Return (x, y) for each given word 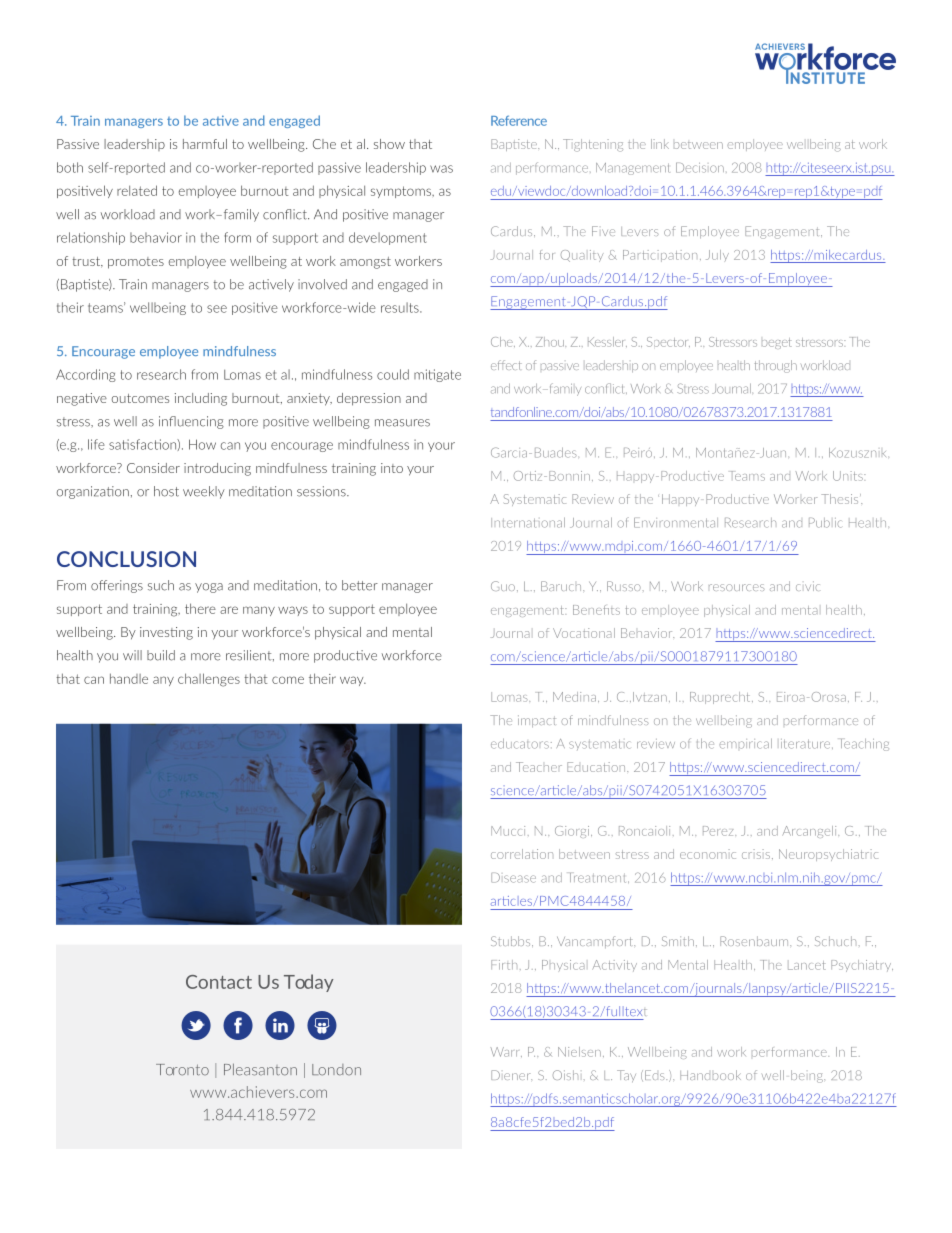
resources (737, 587)
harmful (205, 144)
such (161, 585)
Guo (503, 586)
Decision (700, 168)
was (441, 169)
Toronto (182, 1070)
